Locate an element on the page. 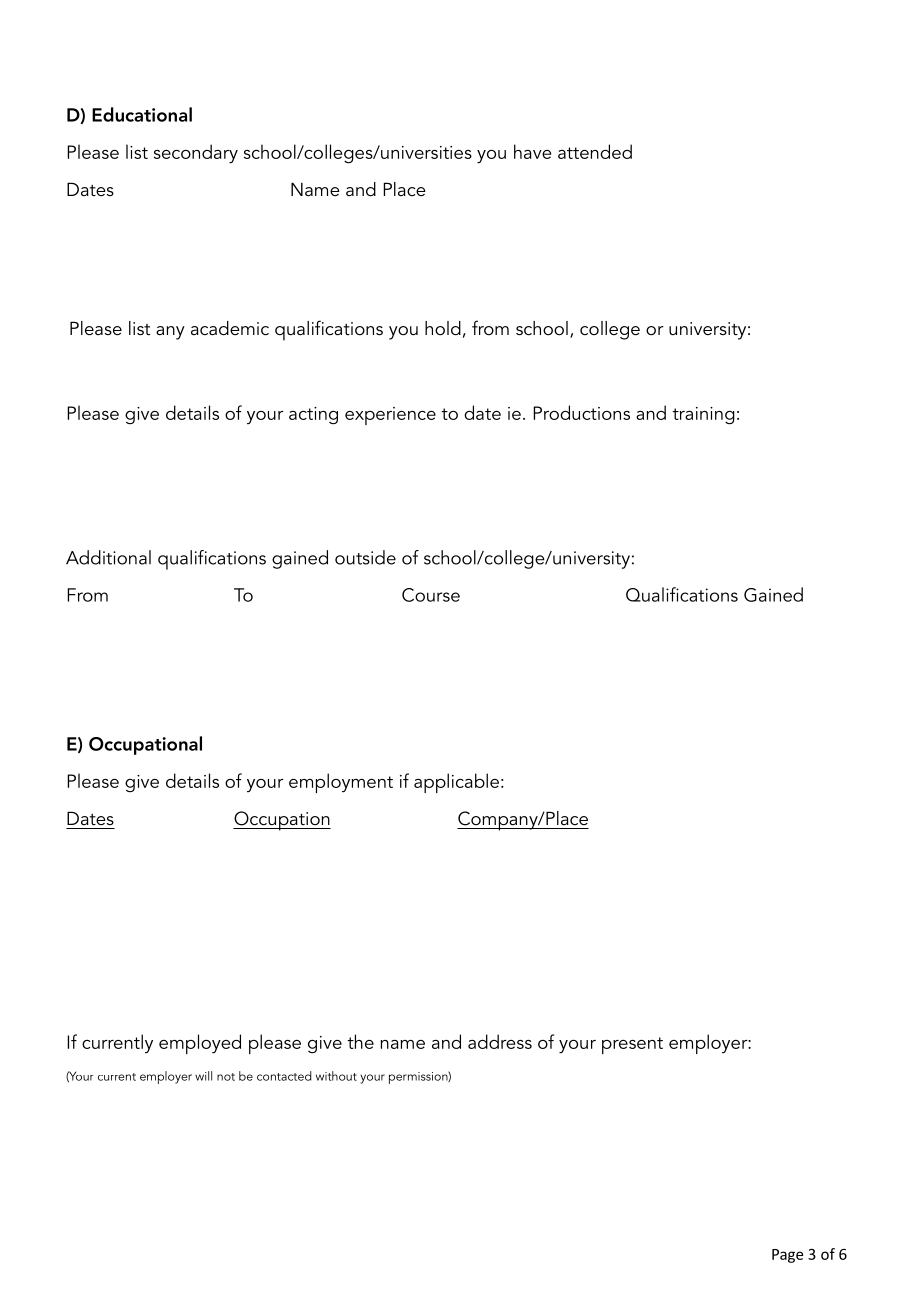  Additional is located at coordinates (108, 557).
